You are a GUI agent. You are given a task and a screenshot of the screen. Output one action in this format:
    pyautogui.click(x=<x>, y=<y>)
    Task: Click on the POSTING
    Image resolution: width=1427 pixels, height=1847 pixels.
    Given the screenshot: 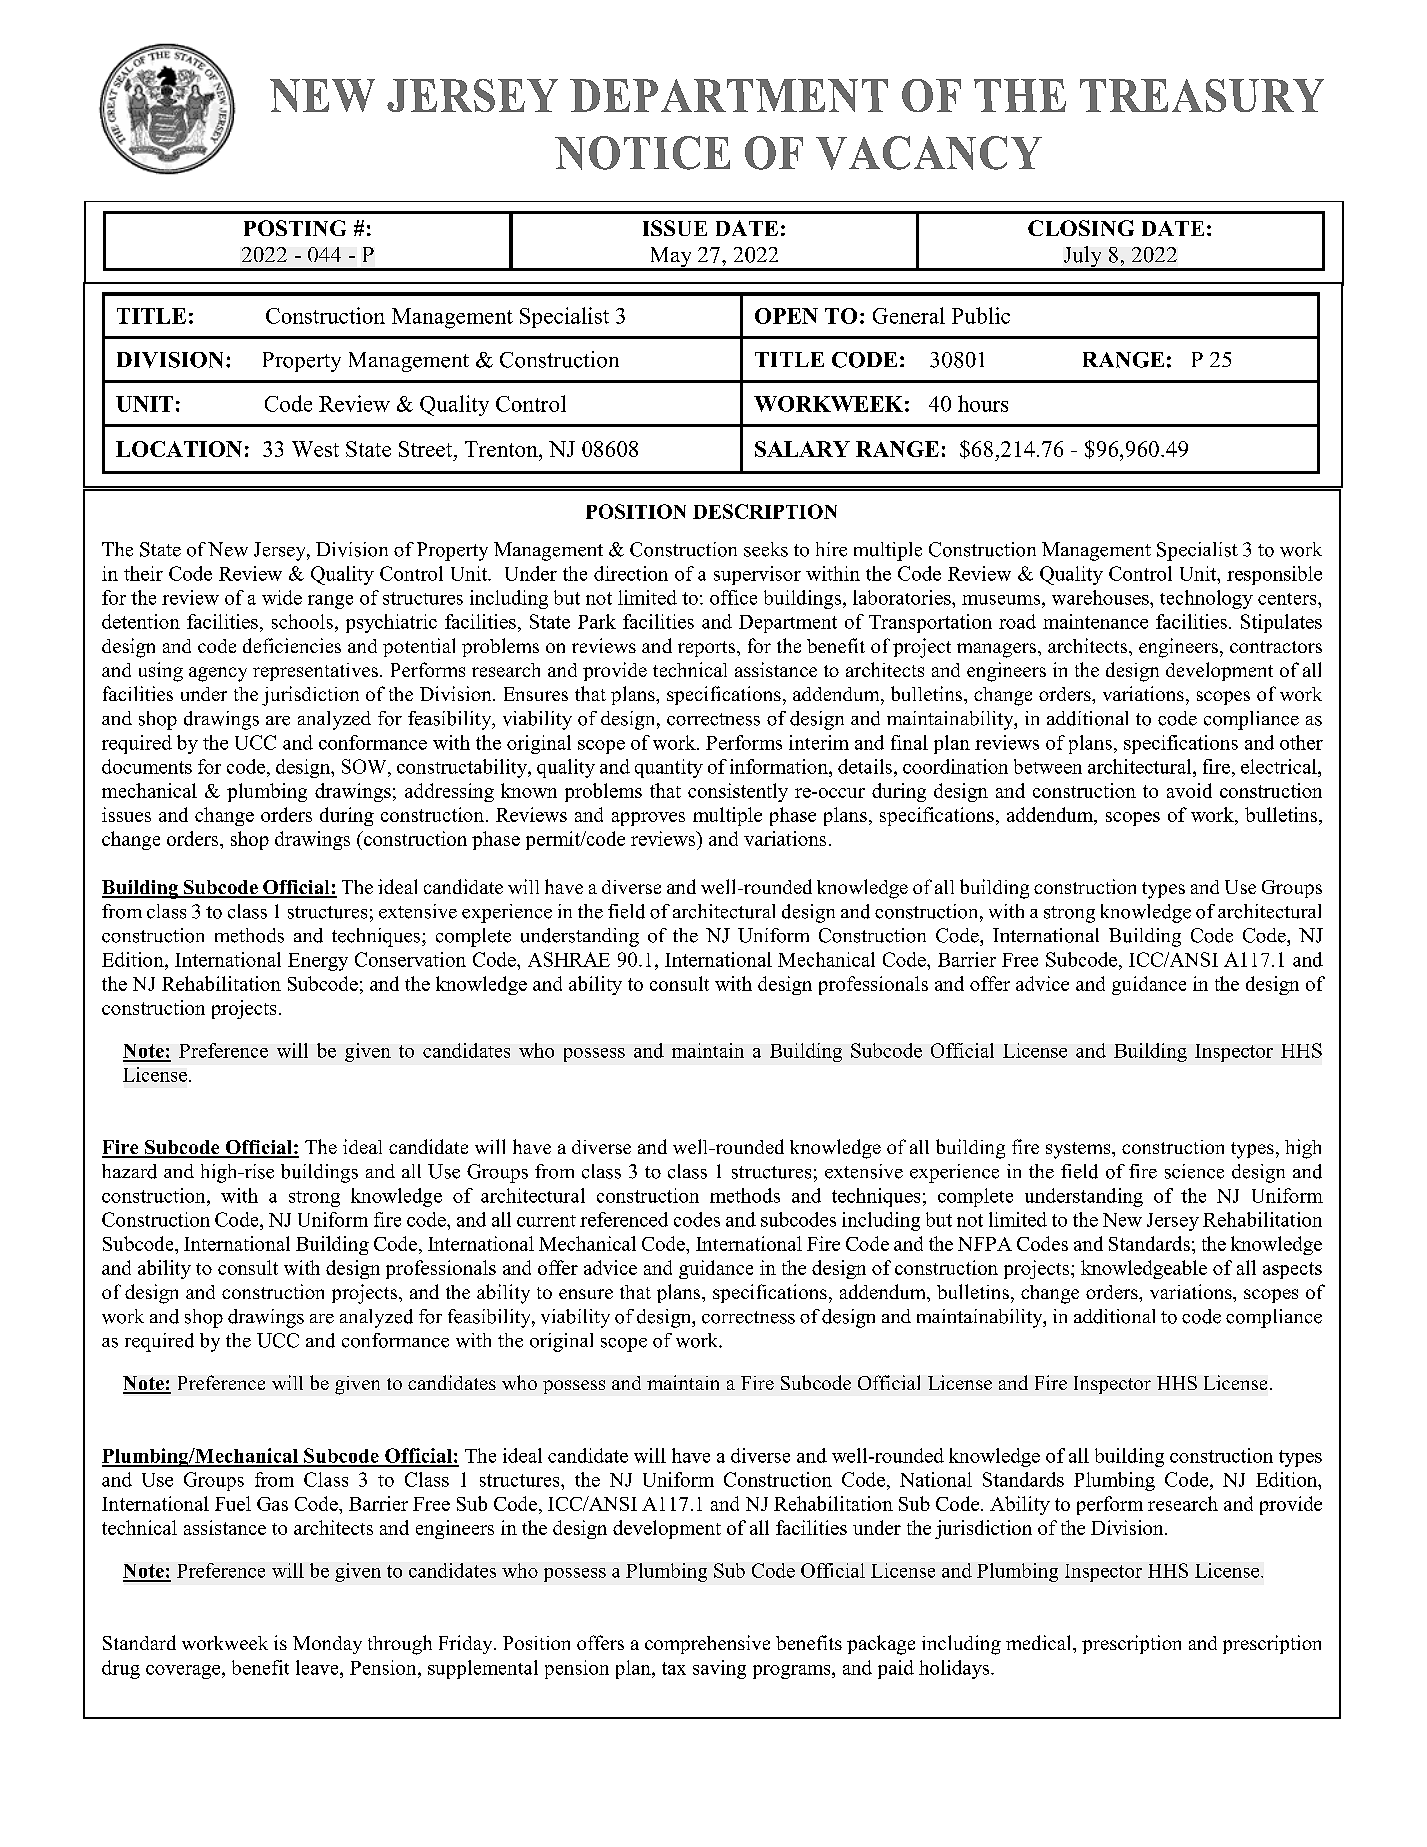 What is the action you would take?
    pyautogui.click(x=295, y=228)
